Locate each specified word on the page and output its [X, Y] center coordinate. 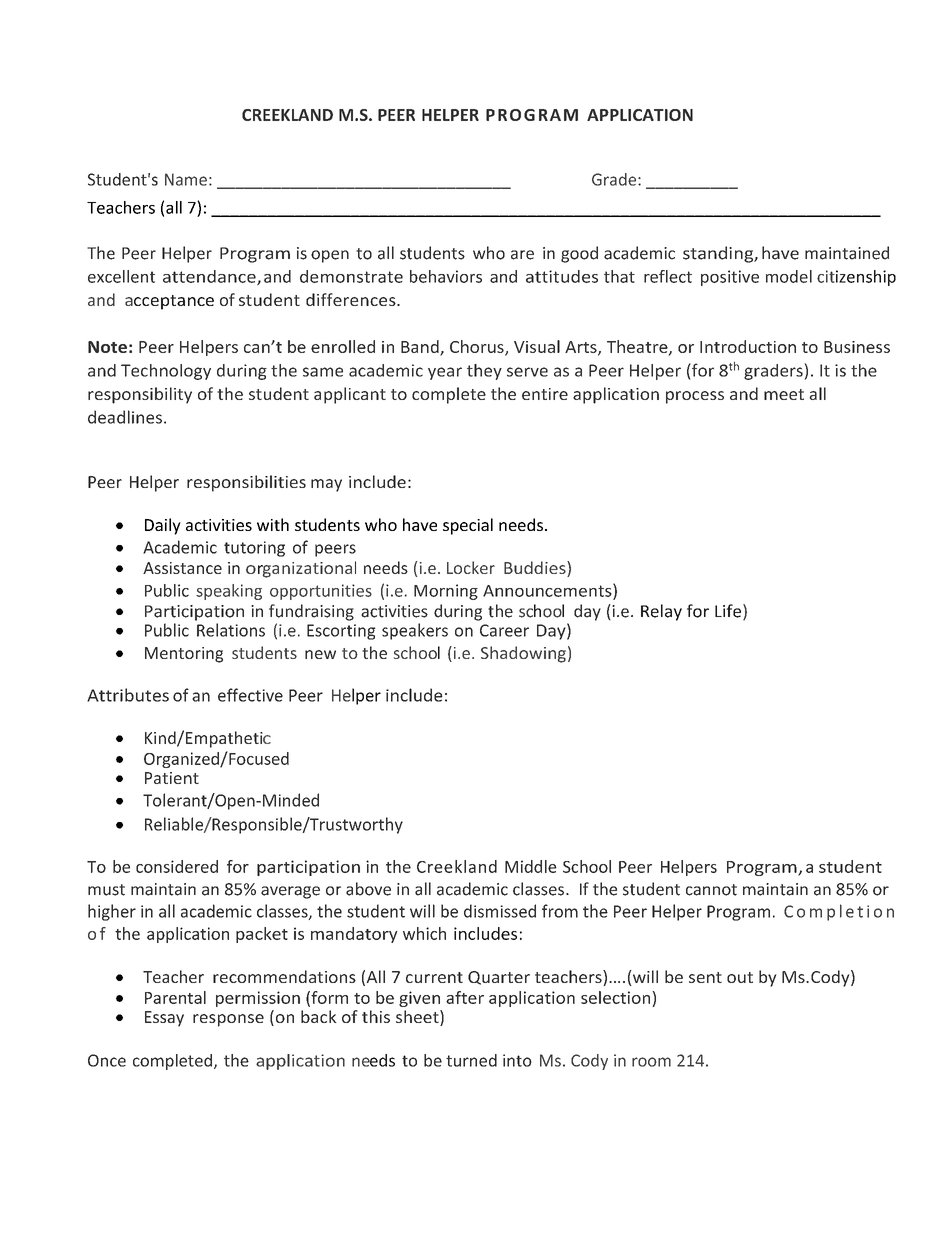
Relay [661, 612]
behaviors [446, 276]
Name [186, 179]
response [228, 1020]
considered [177, 866]
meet [784, 394]
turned [471, 1060]
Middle [531, 866]
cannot [711, 890]
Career [504, 630]
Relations [231, 630]
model [789, 276]
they [484, 372]
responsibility [140, 395]
